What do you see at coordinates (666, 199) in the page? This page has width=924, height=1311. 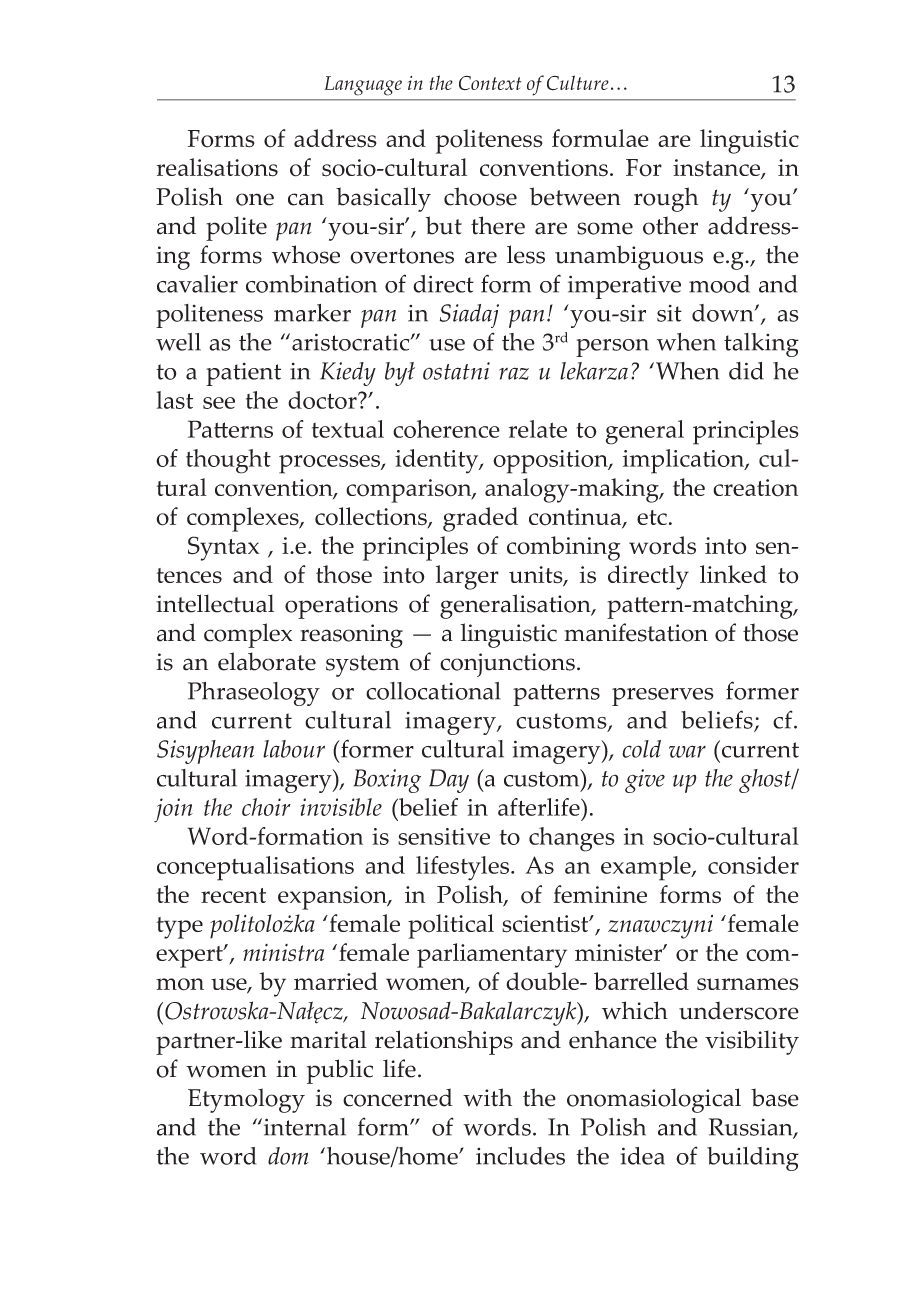 I see `rough` at bounding box center [666, 199].
